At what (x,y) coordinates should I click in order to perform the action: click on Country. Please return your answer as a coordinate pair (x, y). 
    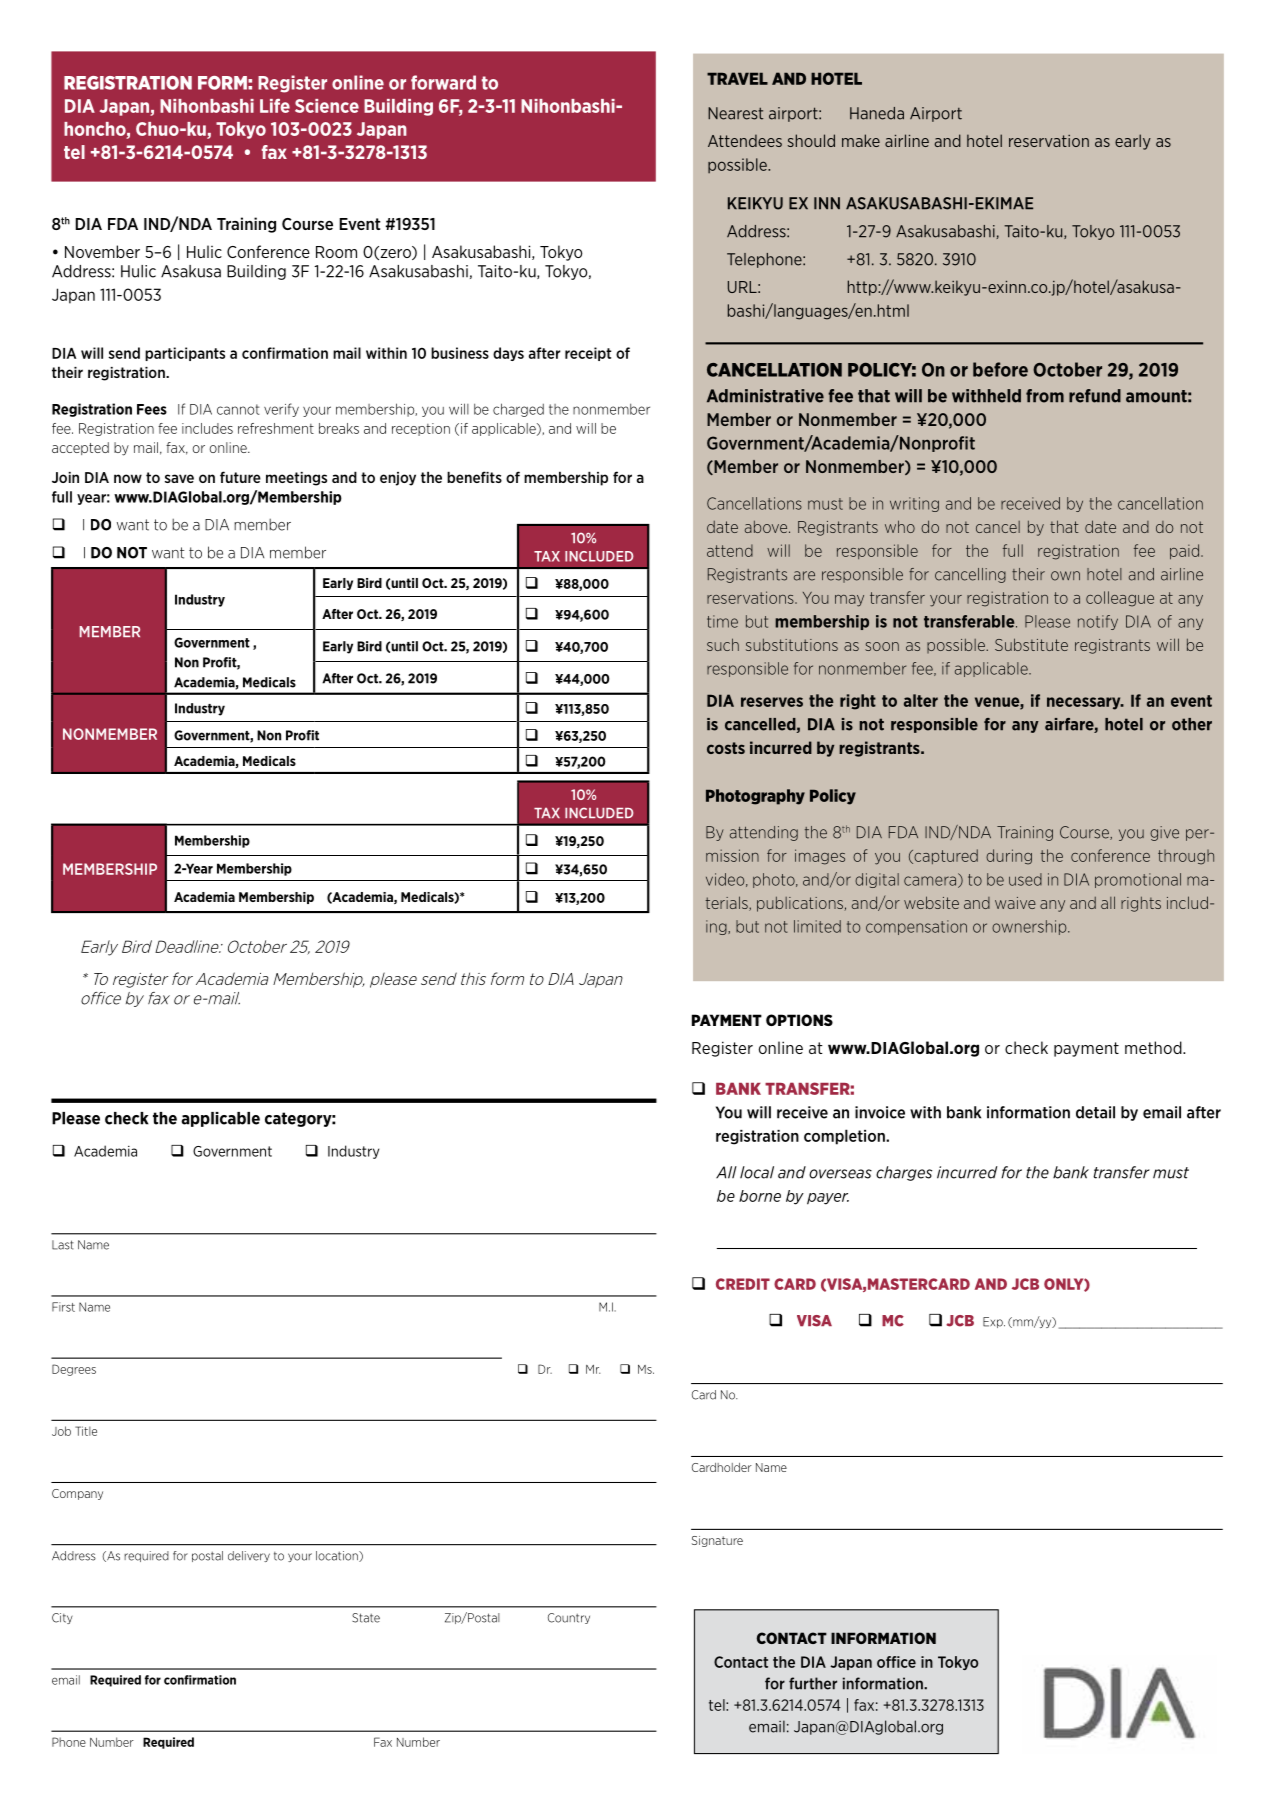
    Looking at the image, I should click on (569, 1618).
